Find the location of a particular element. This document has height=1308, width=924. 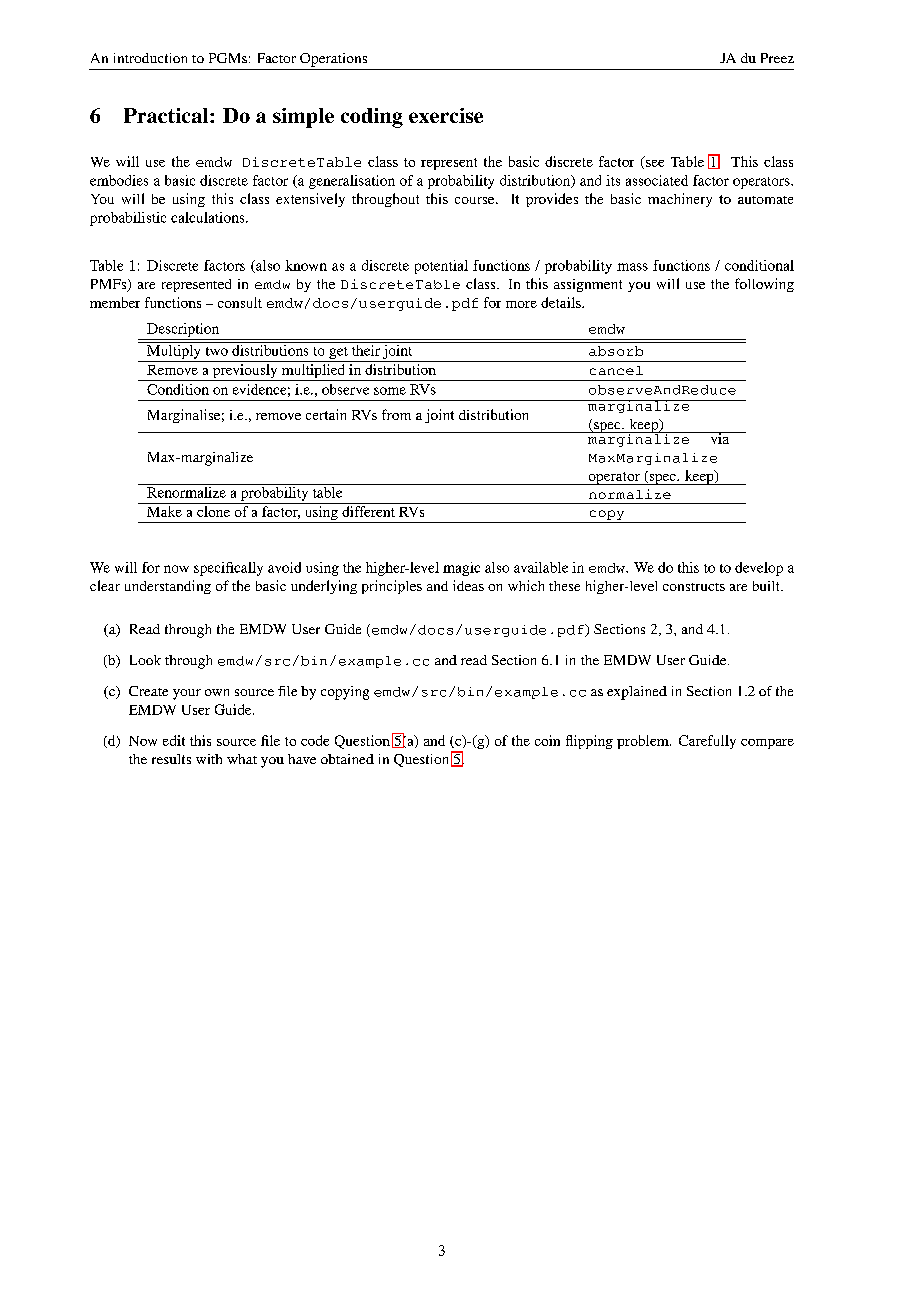

via is located at coordinates (720, 438).
